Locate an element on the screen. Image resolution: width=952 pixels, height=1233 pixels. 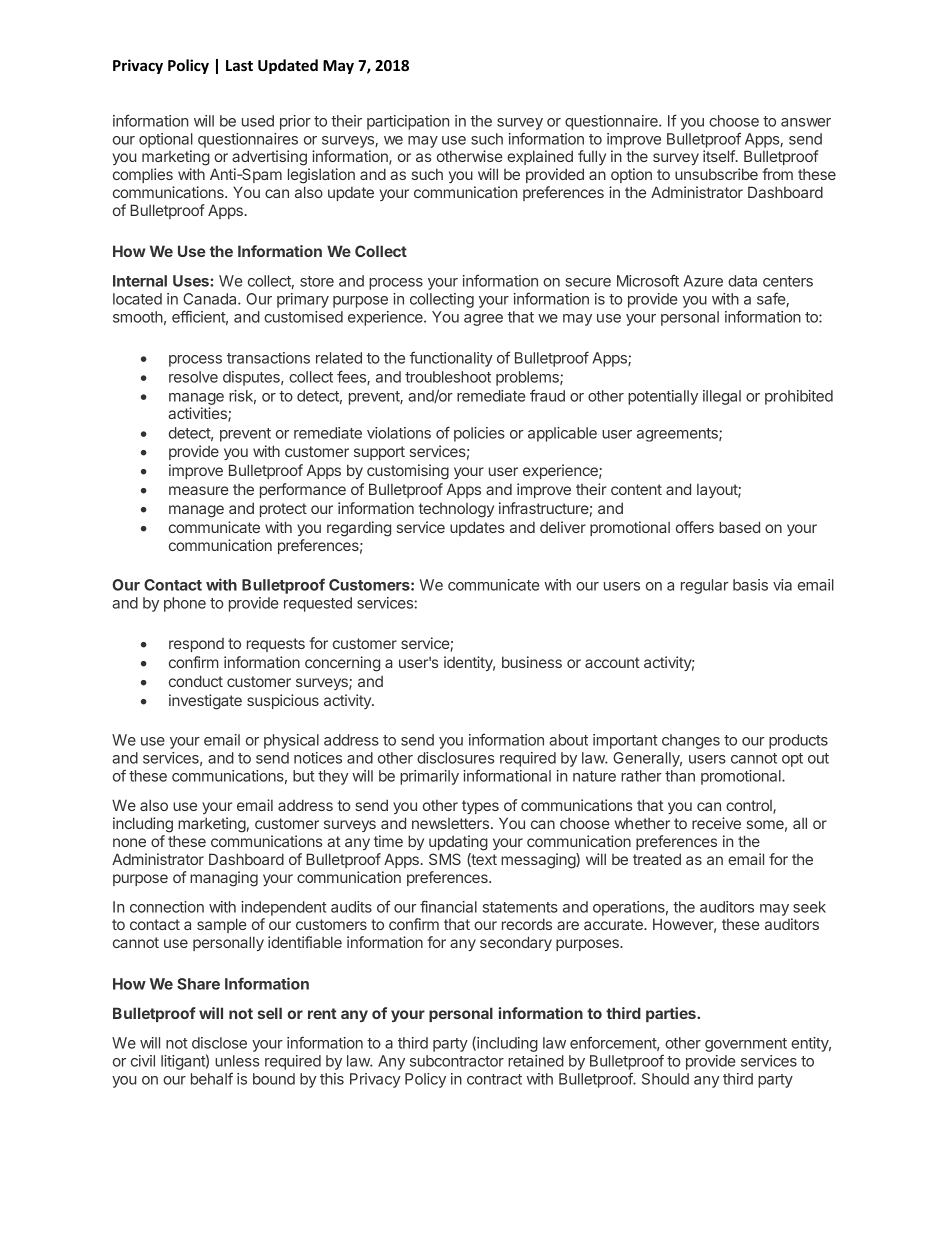
disclose is located at coordinates (219, 1043).
